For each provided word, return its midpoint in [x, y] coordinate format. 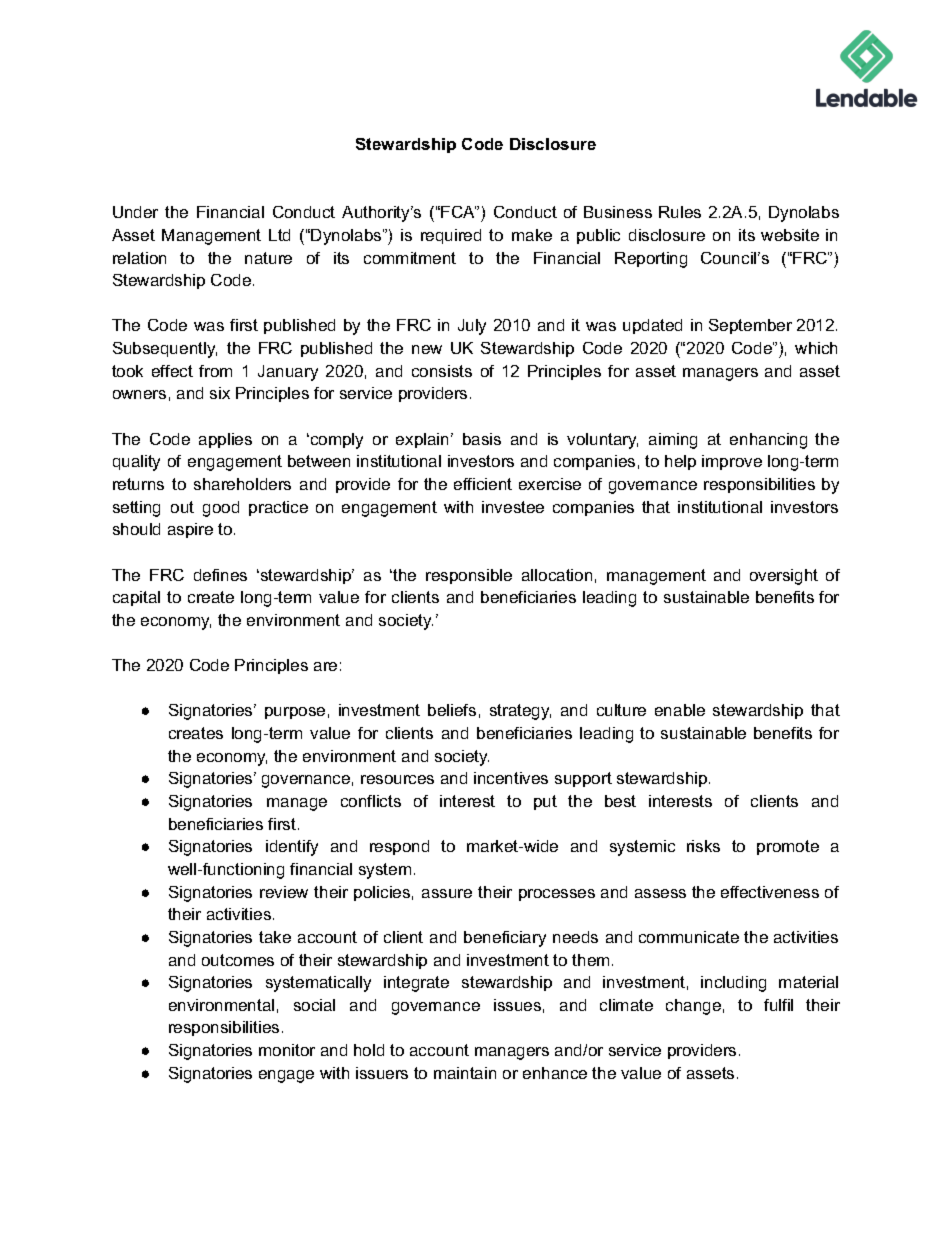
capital [136, 598]
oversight [784, 577]
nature [268, 258]
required [451, 236]
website [790, 235]
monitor [287, 1050]
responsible [469, 576]
